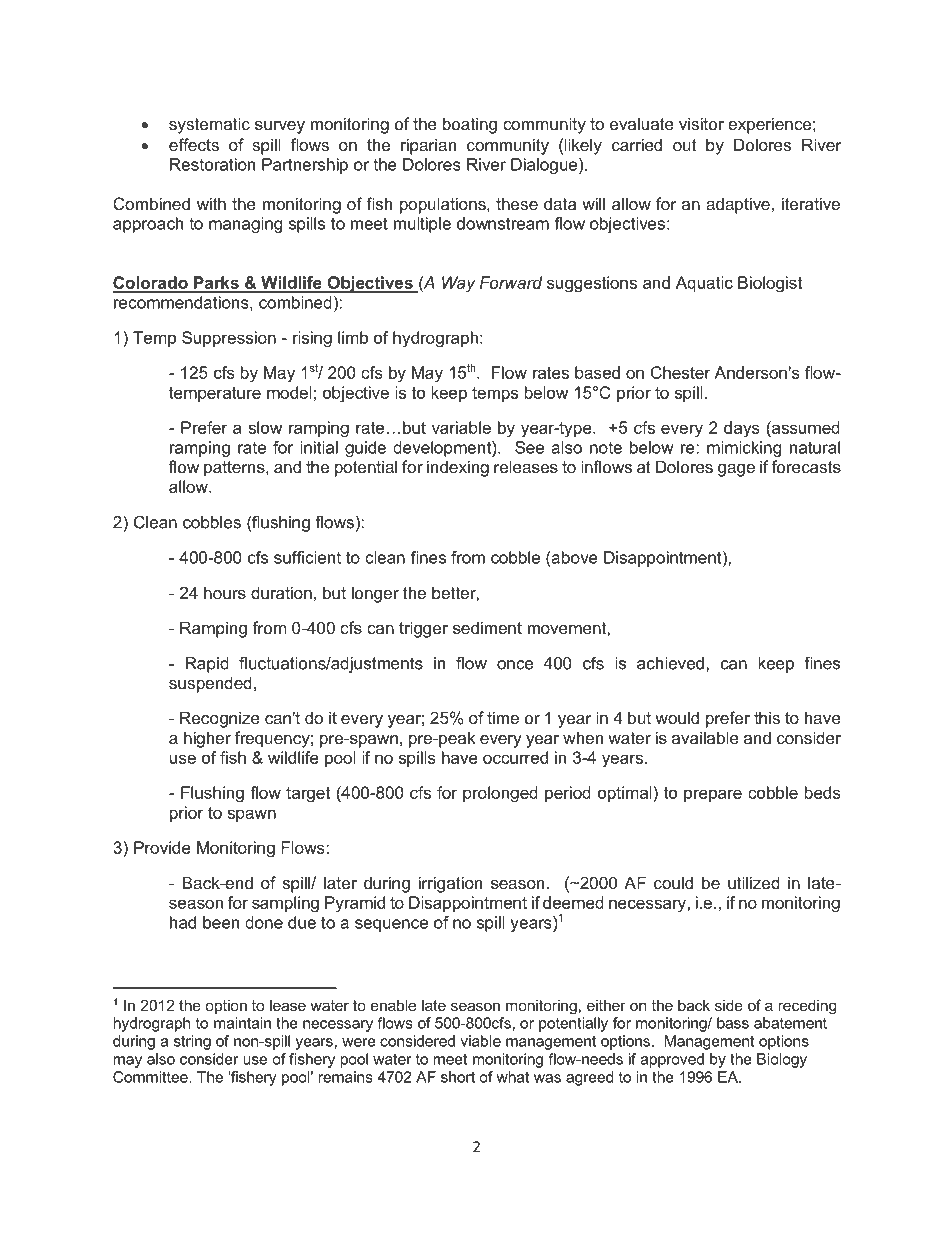  Describe the element at coordinates (458, 468) in the screenshot. I see `indexing` at that location.
